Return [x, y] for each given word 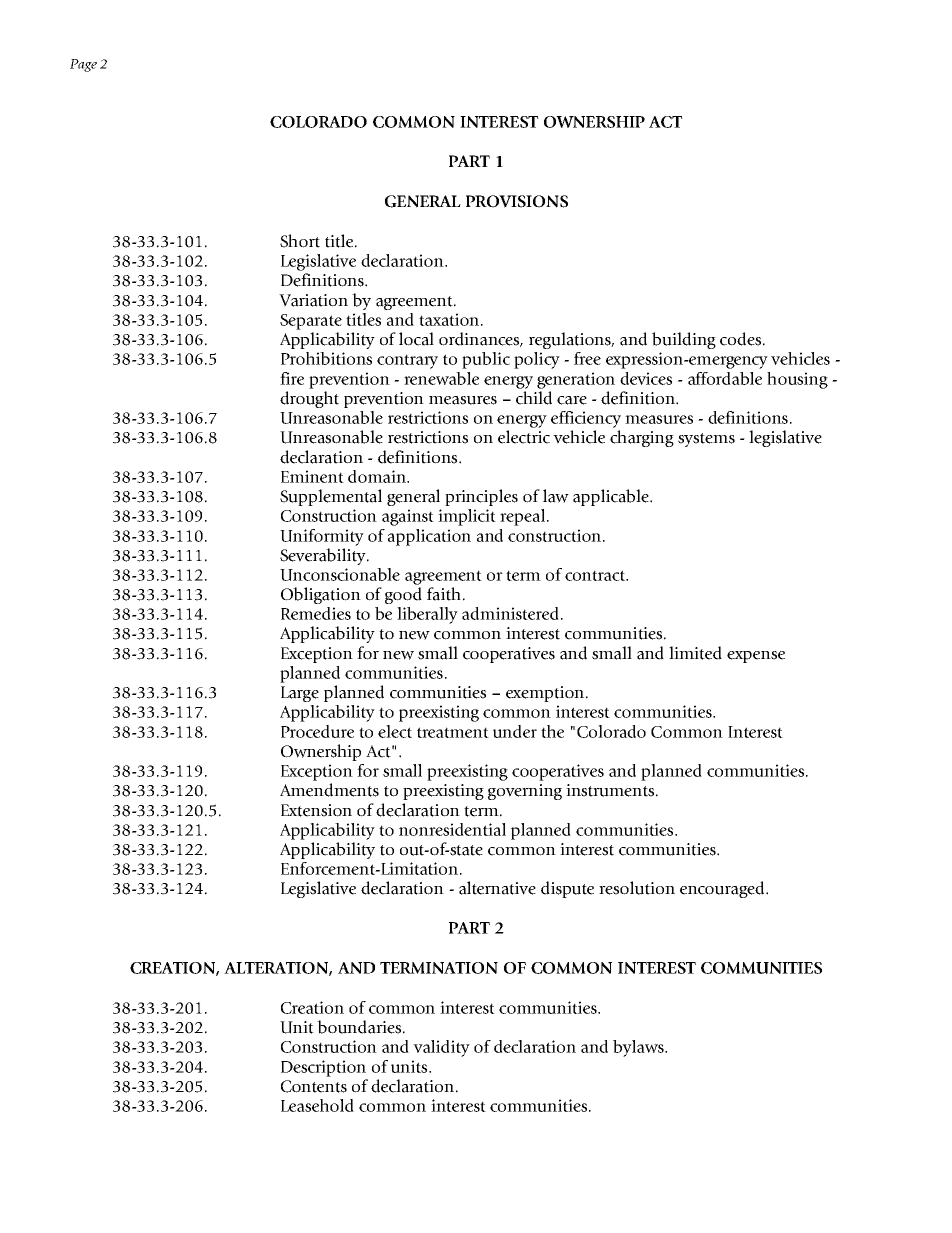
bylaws [639, 1048]
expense [756, 657]
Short [300, 241]
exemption [546, 694]
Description [323, 1068]
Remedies [316, 613]
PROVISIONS [517, 201]
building [684, 340]
